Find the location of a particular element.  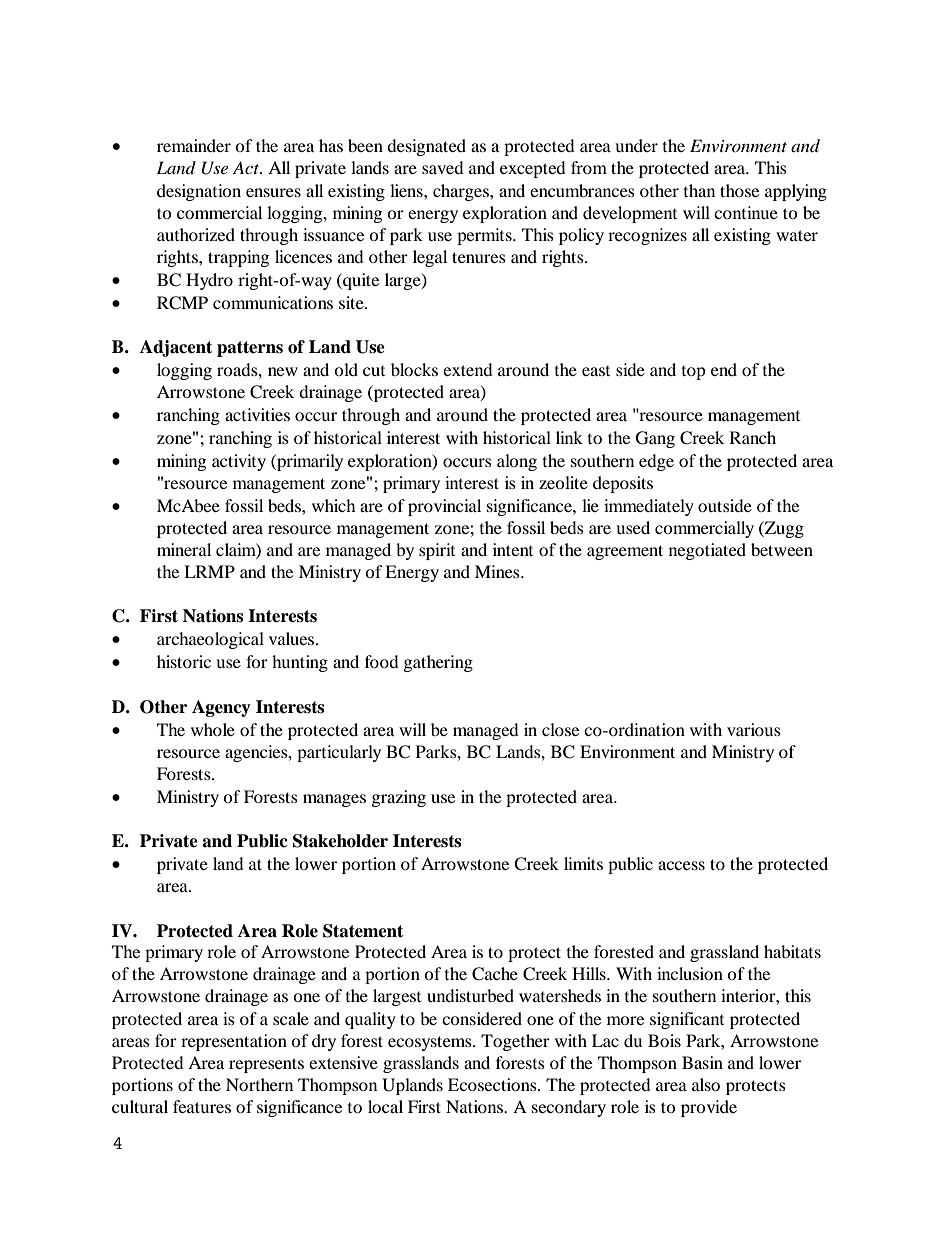

also is located at coordinates (706, 1084).
